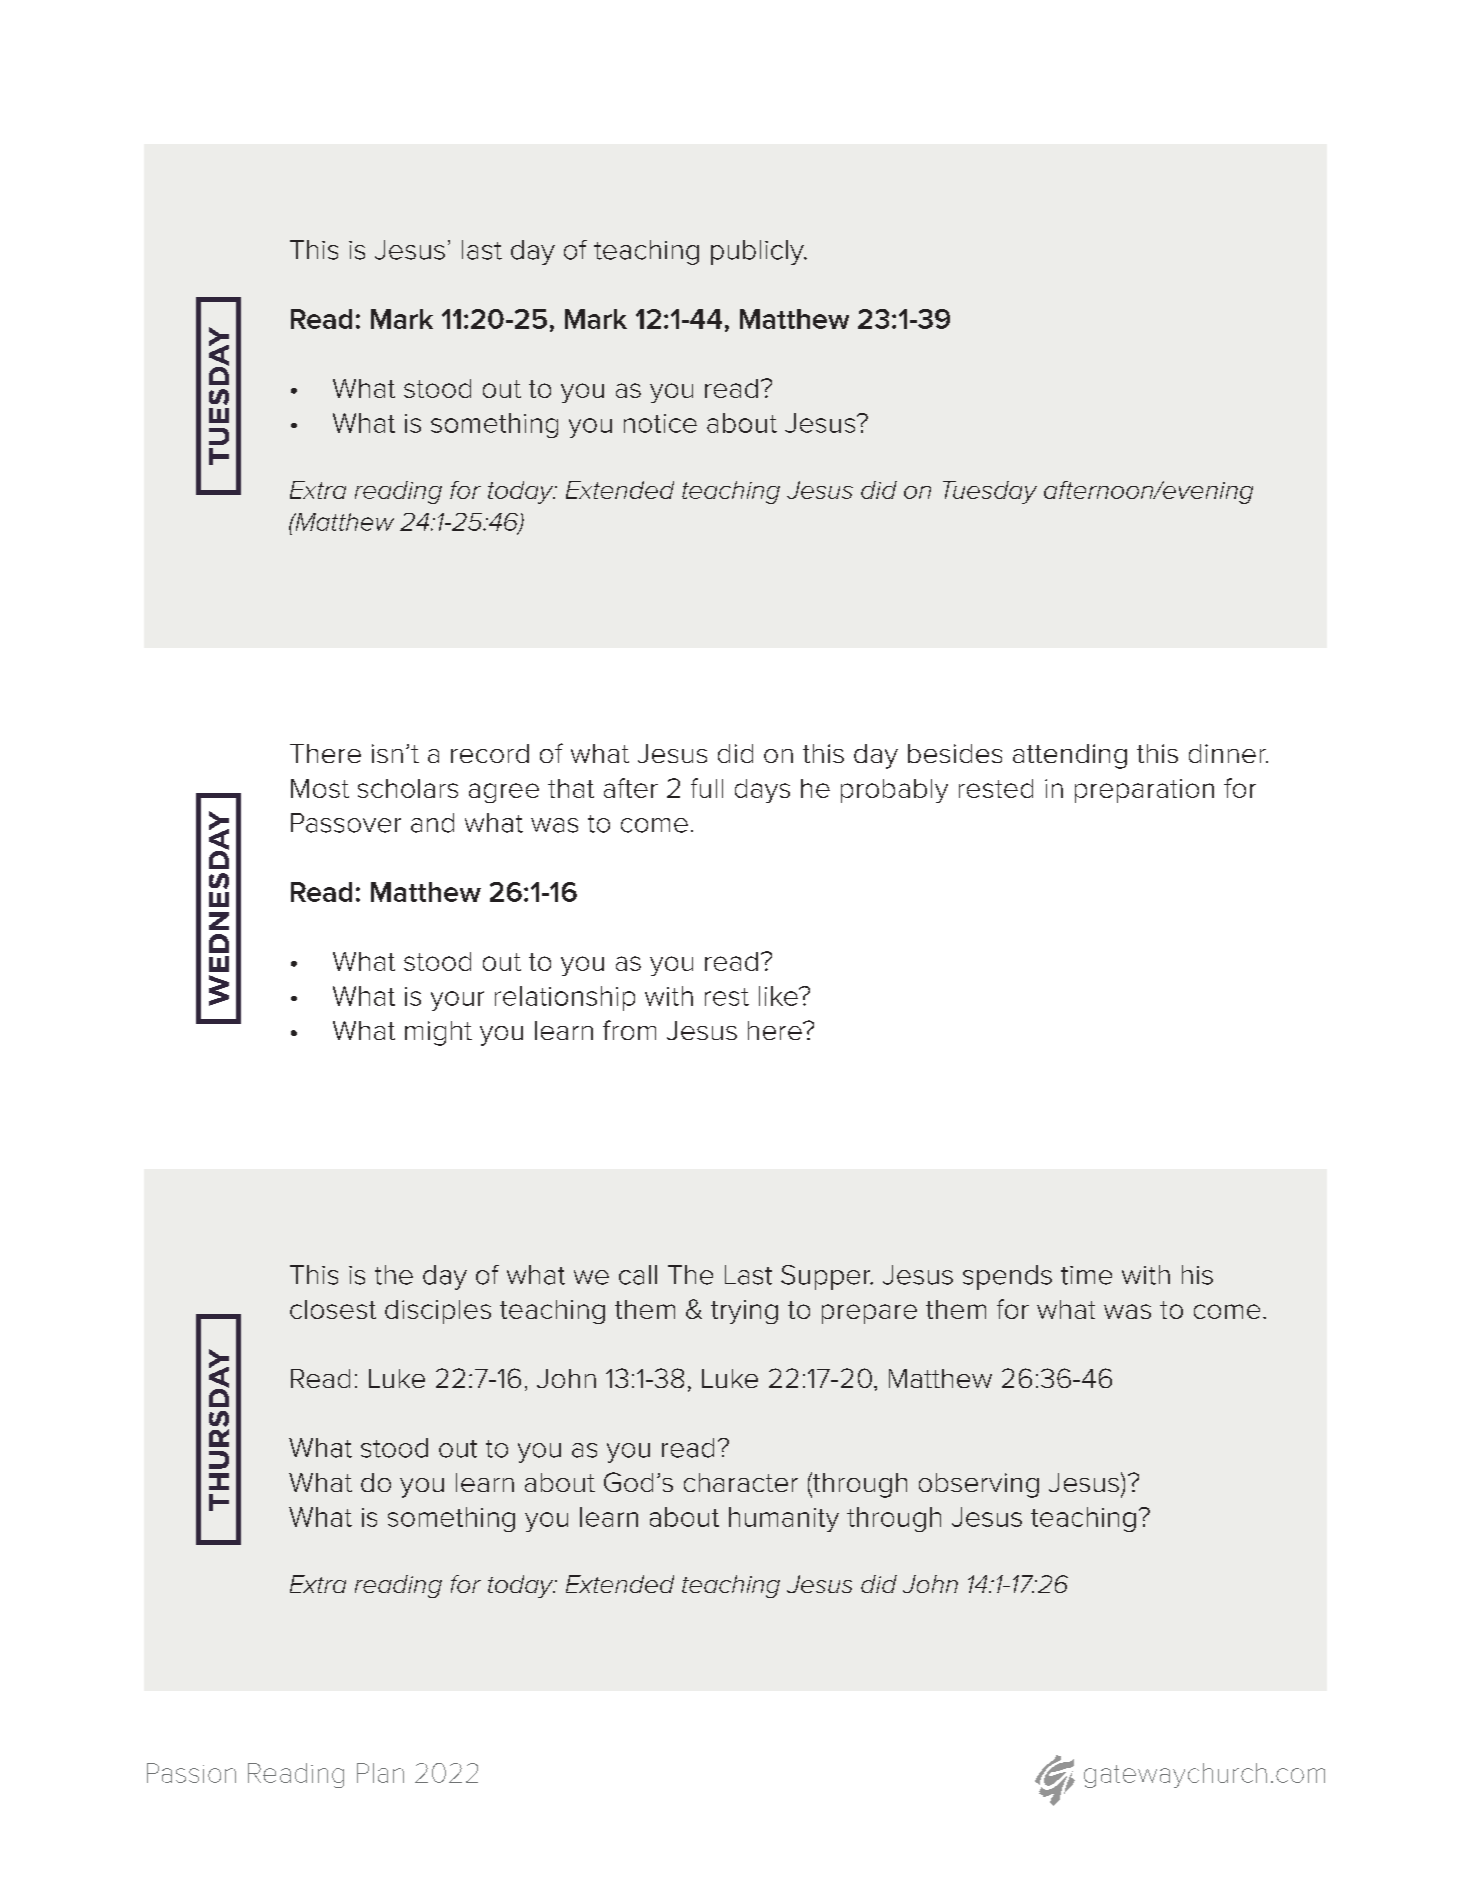 The image size is (1472, 1904). I want to click on Plan, so click(380, 1773).
